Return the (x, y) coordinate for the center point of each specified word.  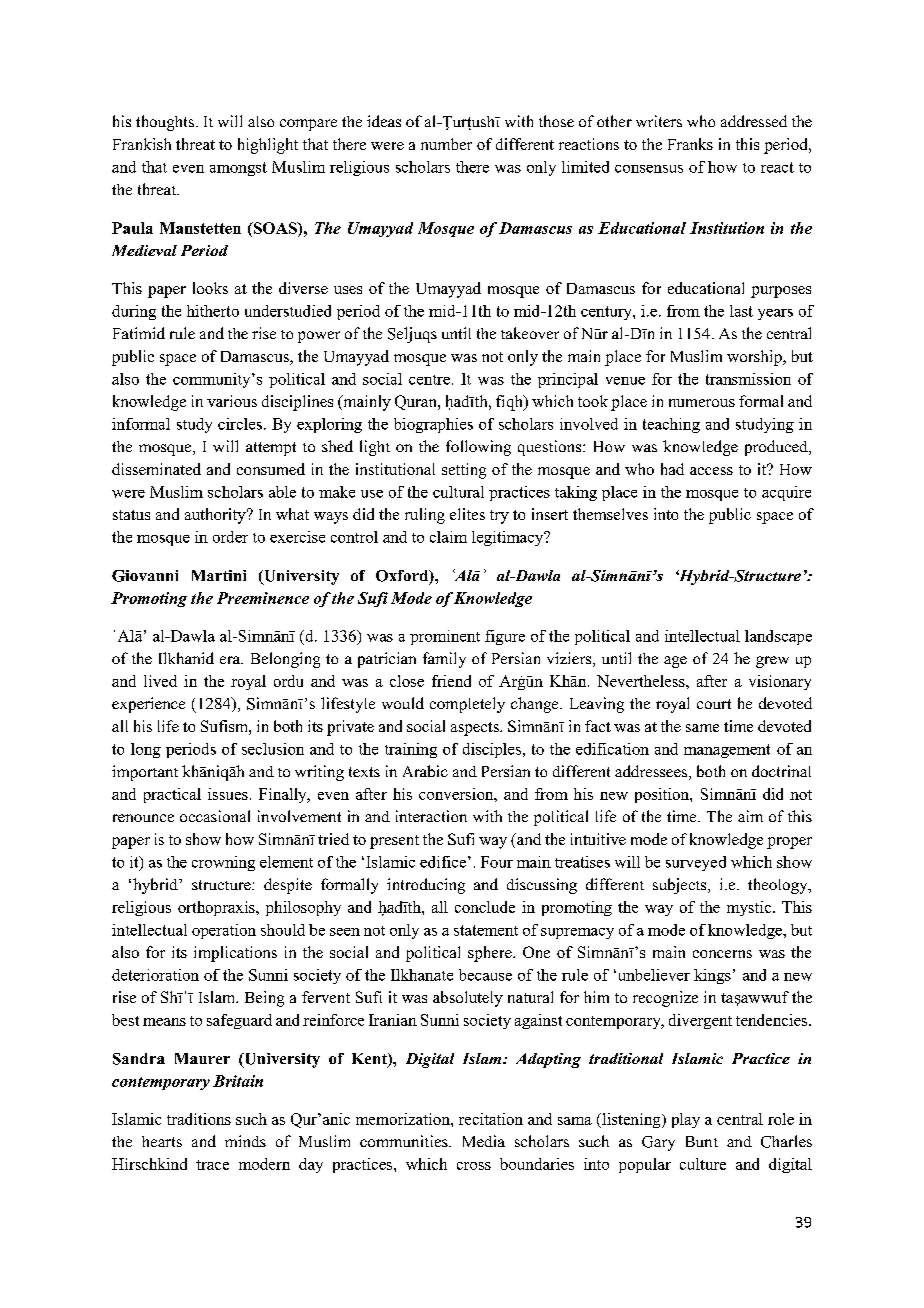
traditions (199, 1119)
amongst (238, 169)
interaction (431, 816)
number (446, 144)
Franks (690, 144)
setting (464, 471)
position (663, 795)
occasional (215, 816)
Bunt (702, 1141)
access (711, 471)
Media (484, 1141)
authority (216, 516)
